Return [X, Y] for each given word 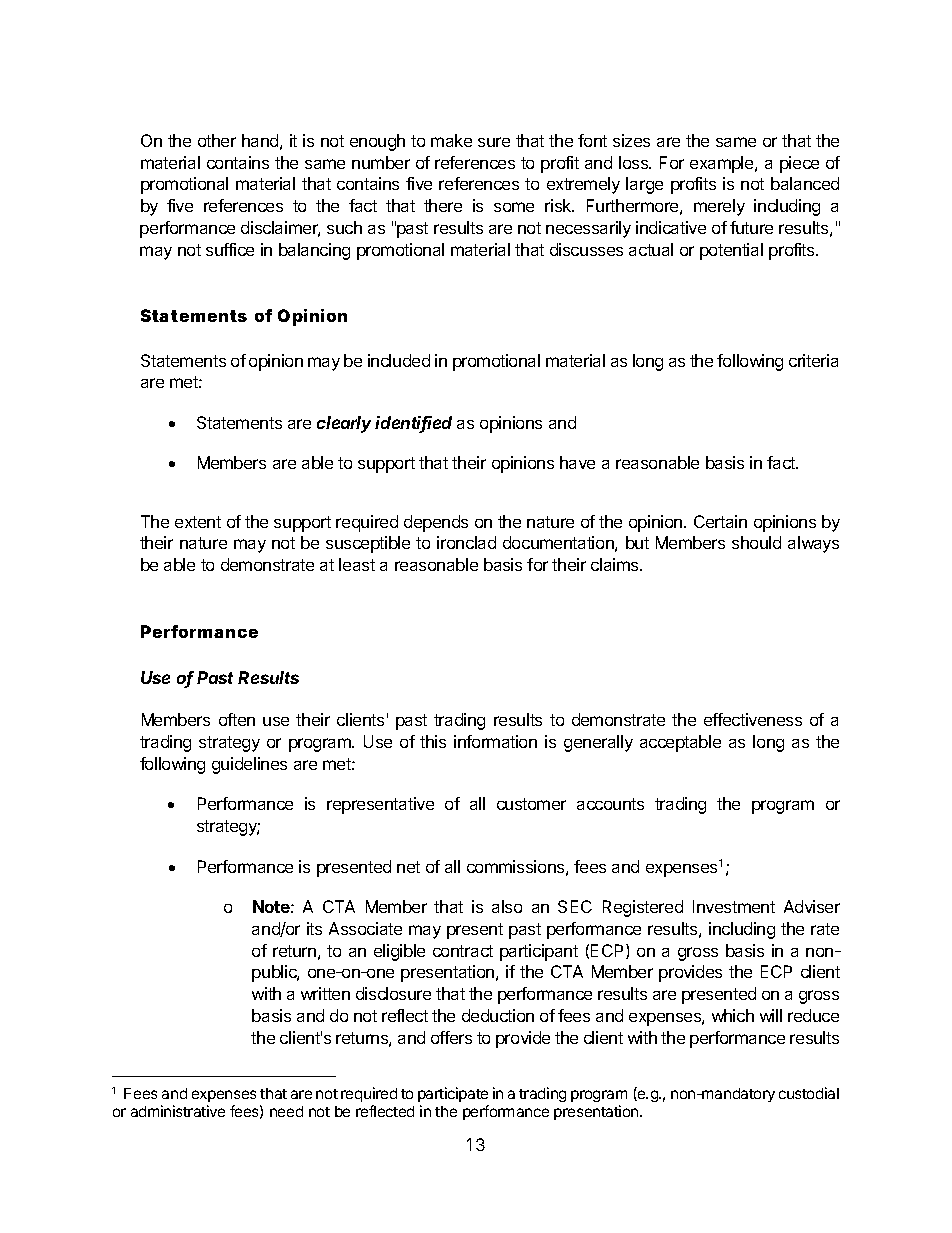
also [507, 906]
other [217, 140]
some [514, 207]
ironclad [466, 542]
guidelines [249, 765]
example [723, 164]
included [399, 360]
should [756, 542]
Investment [734, 906]
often [237, 719]
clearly [344, 424]
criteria [813, 360]
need [286, 1111]
